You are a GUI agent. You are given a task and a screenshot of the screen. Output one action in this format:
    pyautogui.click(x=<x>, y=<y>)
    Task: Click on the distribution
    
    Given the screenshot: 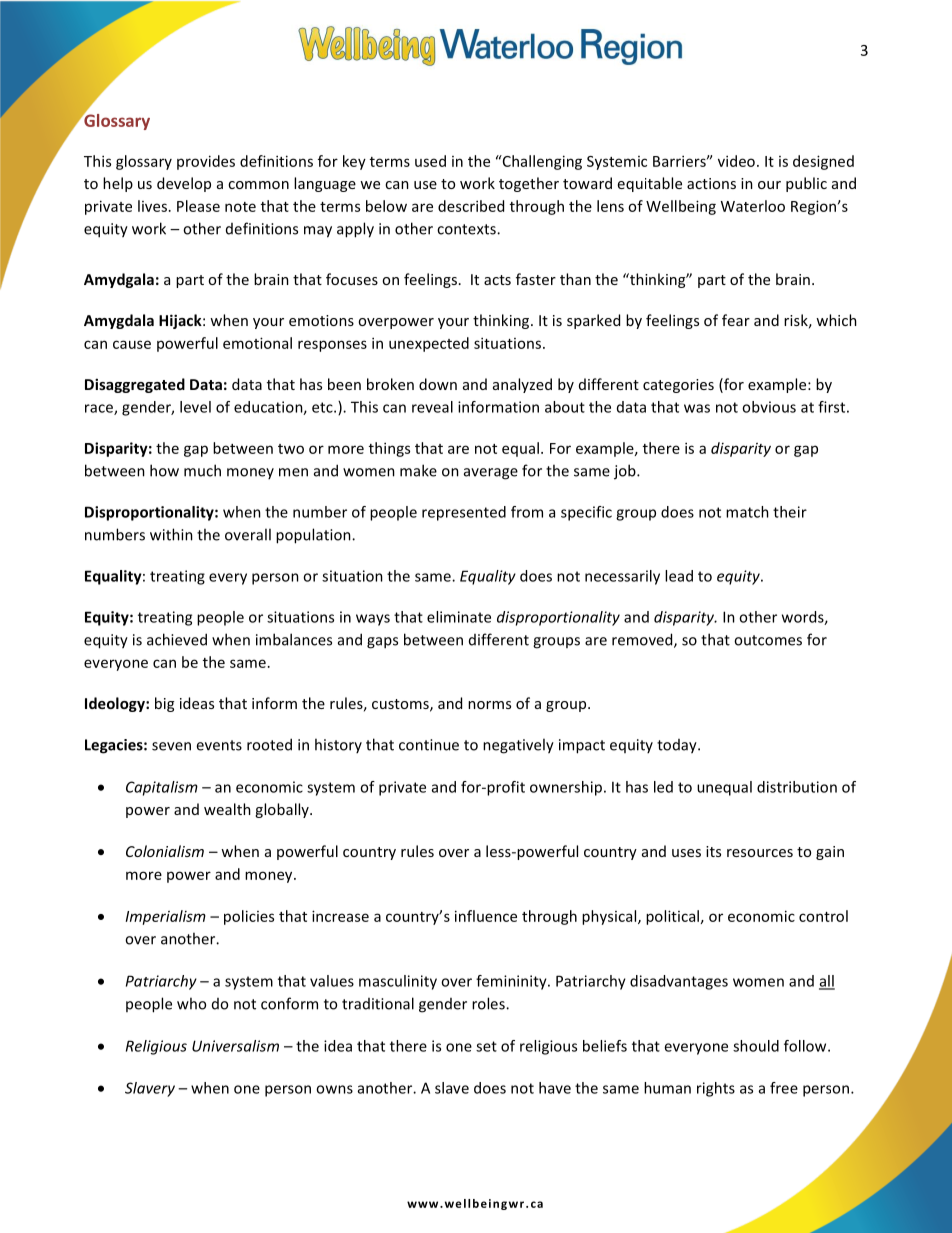 What is the action you would take?
    pyautogui.click(x=797, y=787)
